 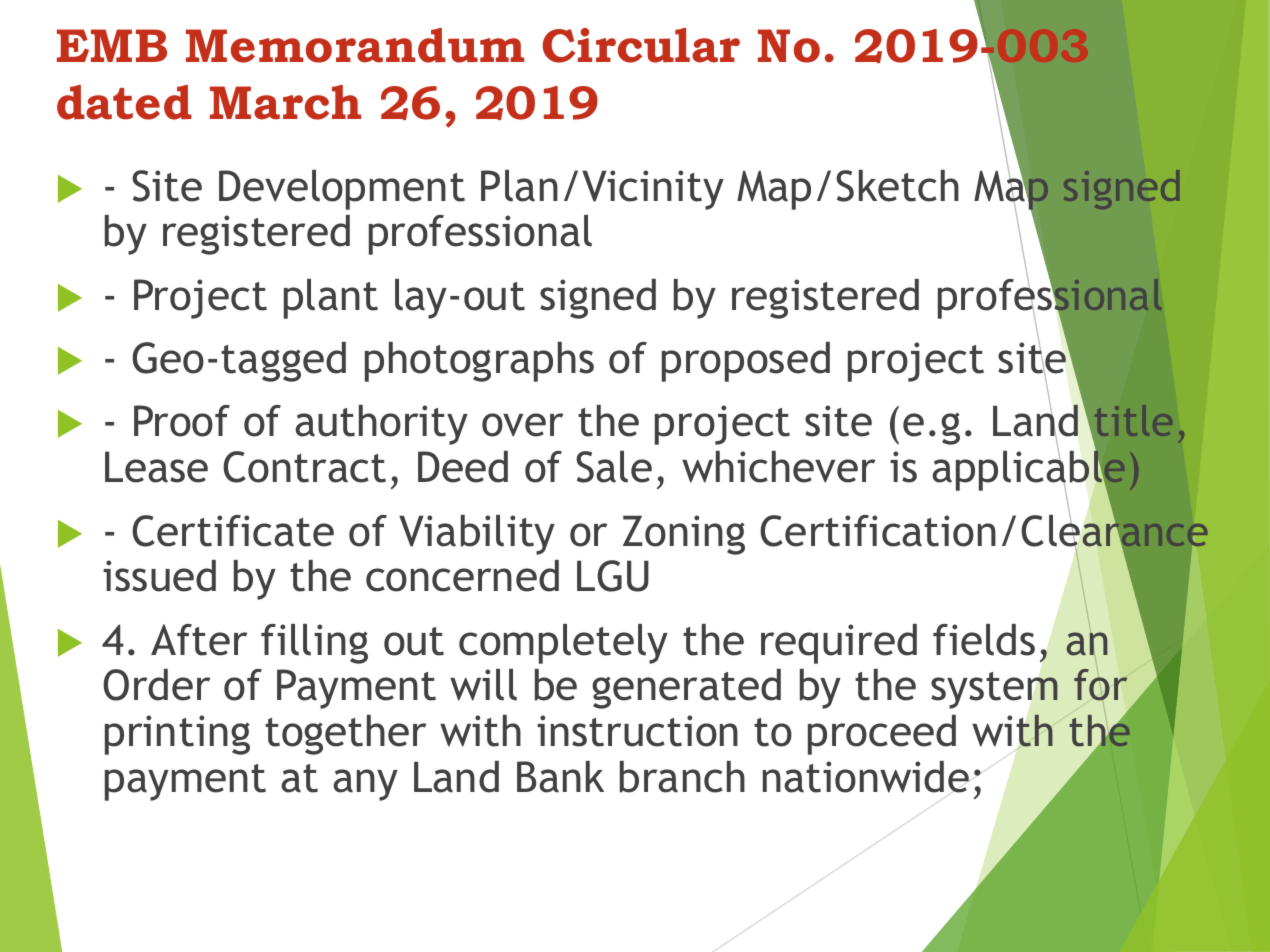 I want to click on Certificate, so click(x=233, y=531).
